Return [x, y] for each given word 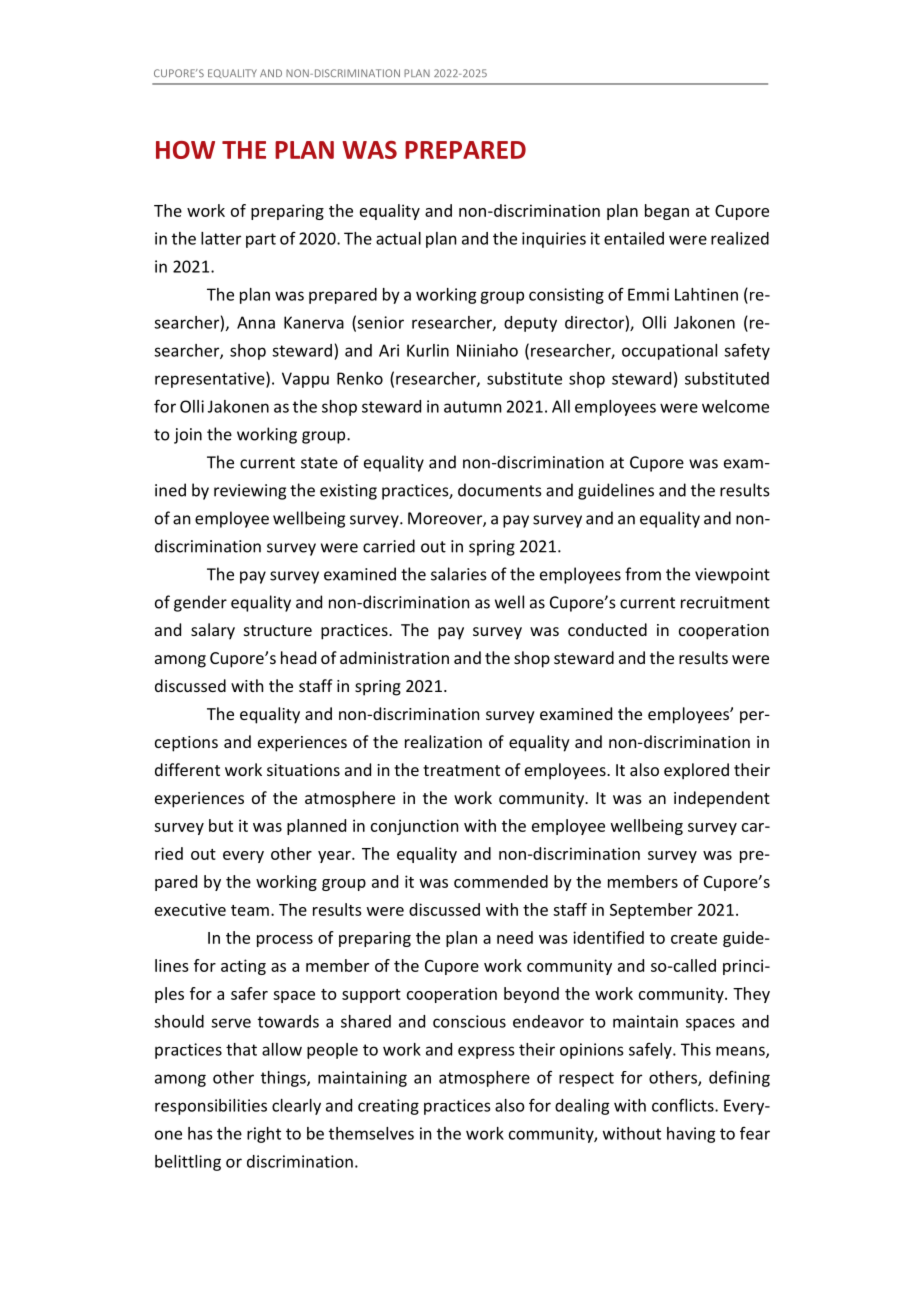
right [264, 1135]
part [261, 240]
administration [394, 657]
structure [278, 630]
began [667, 212]
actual [398, 238]
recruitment [725, 602]
